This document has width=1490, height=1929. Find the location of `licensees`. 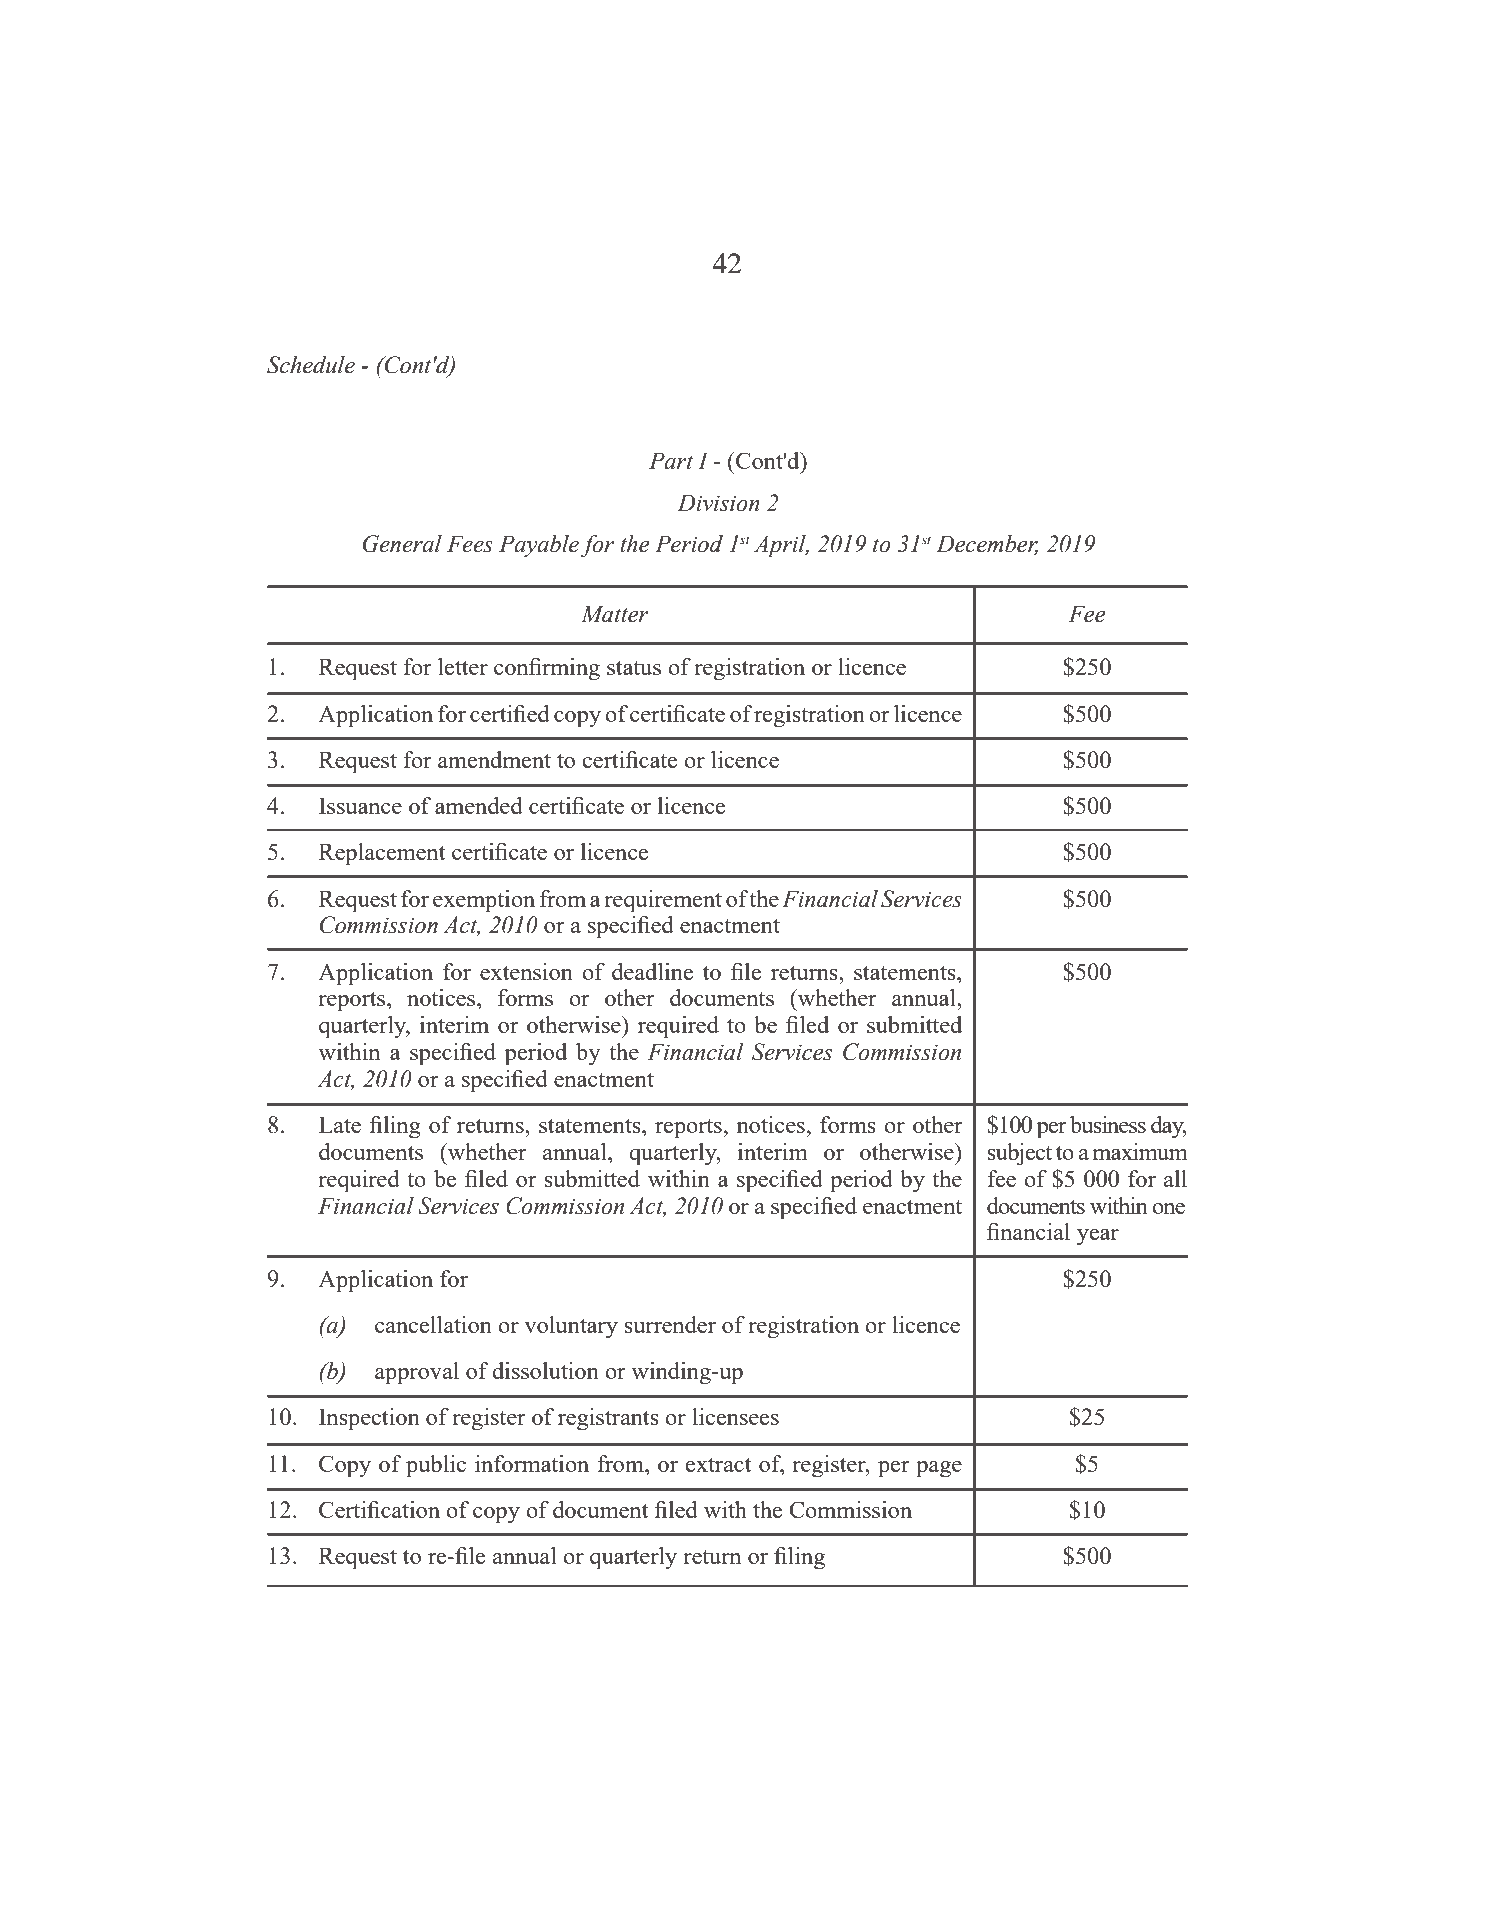

licensees is located at coordinates (735, 1416).
